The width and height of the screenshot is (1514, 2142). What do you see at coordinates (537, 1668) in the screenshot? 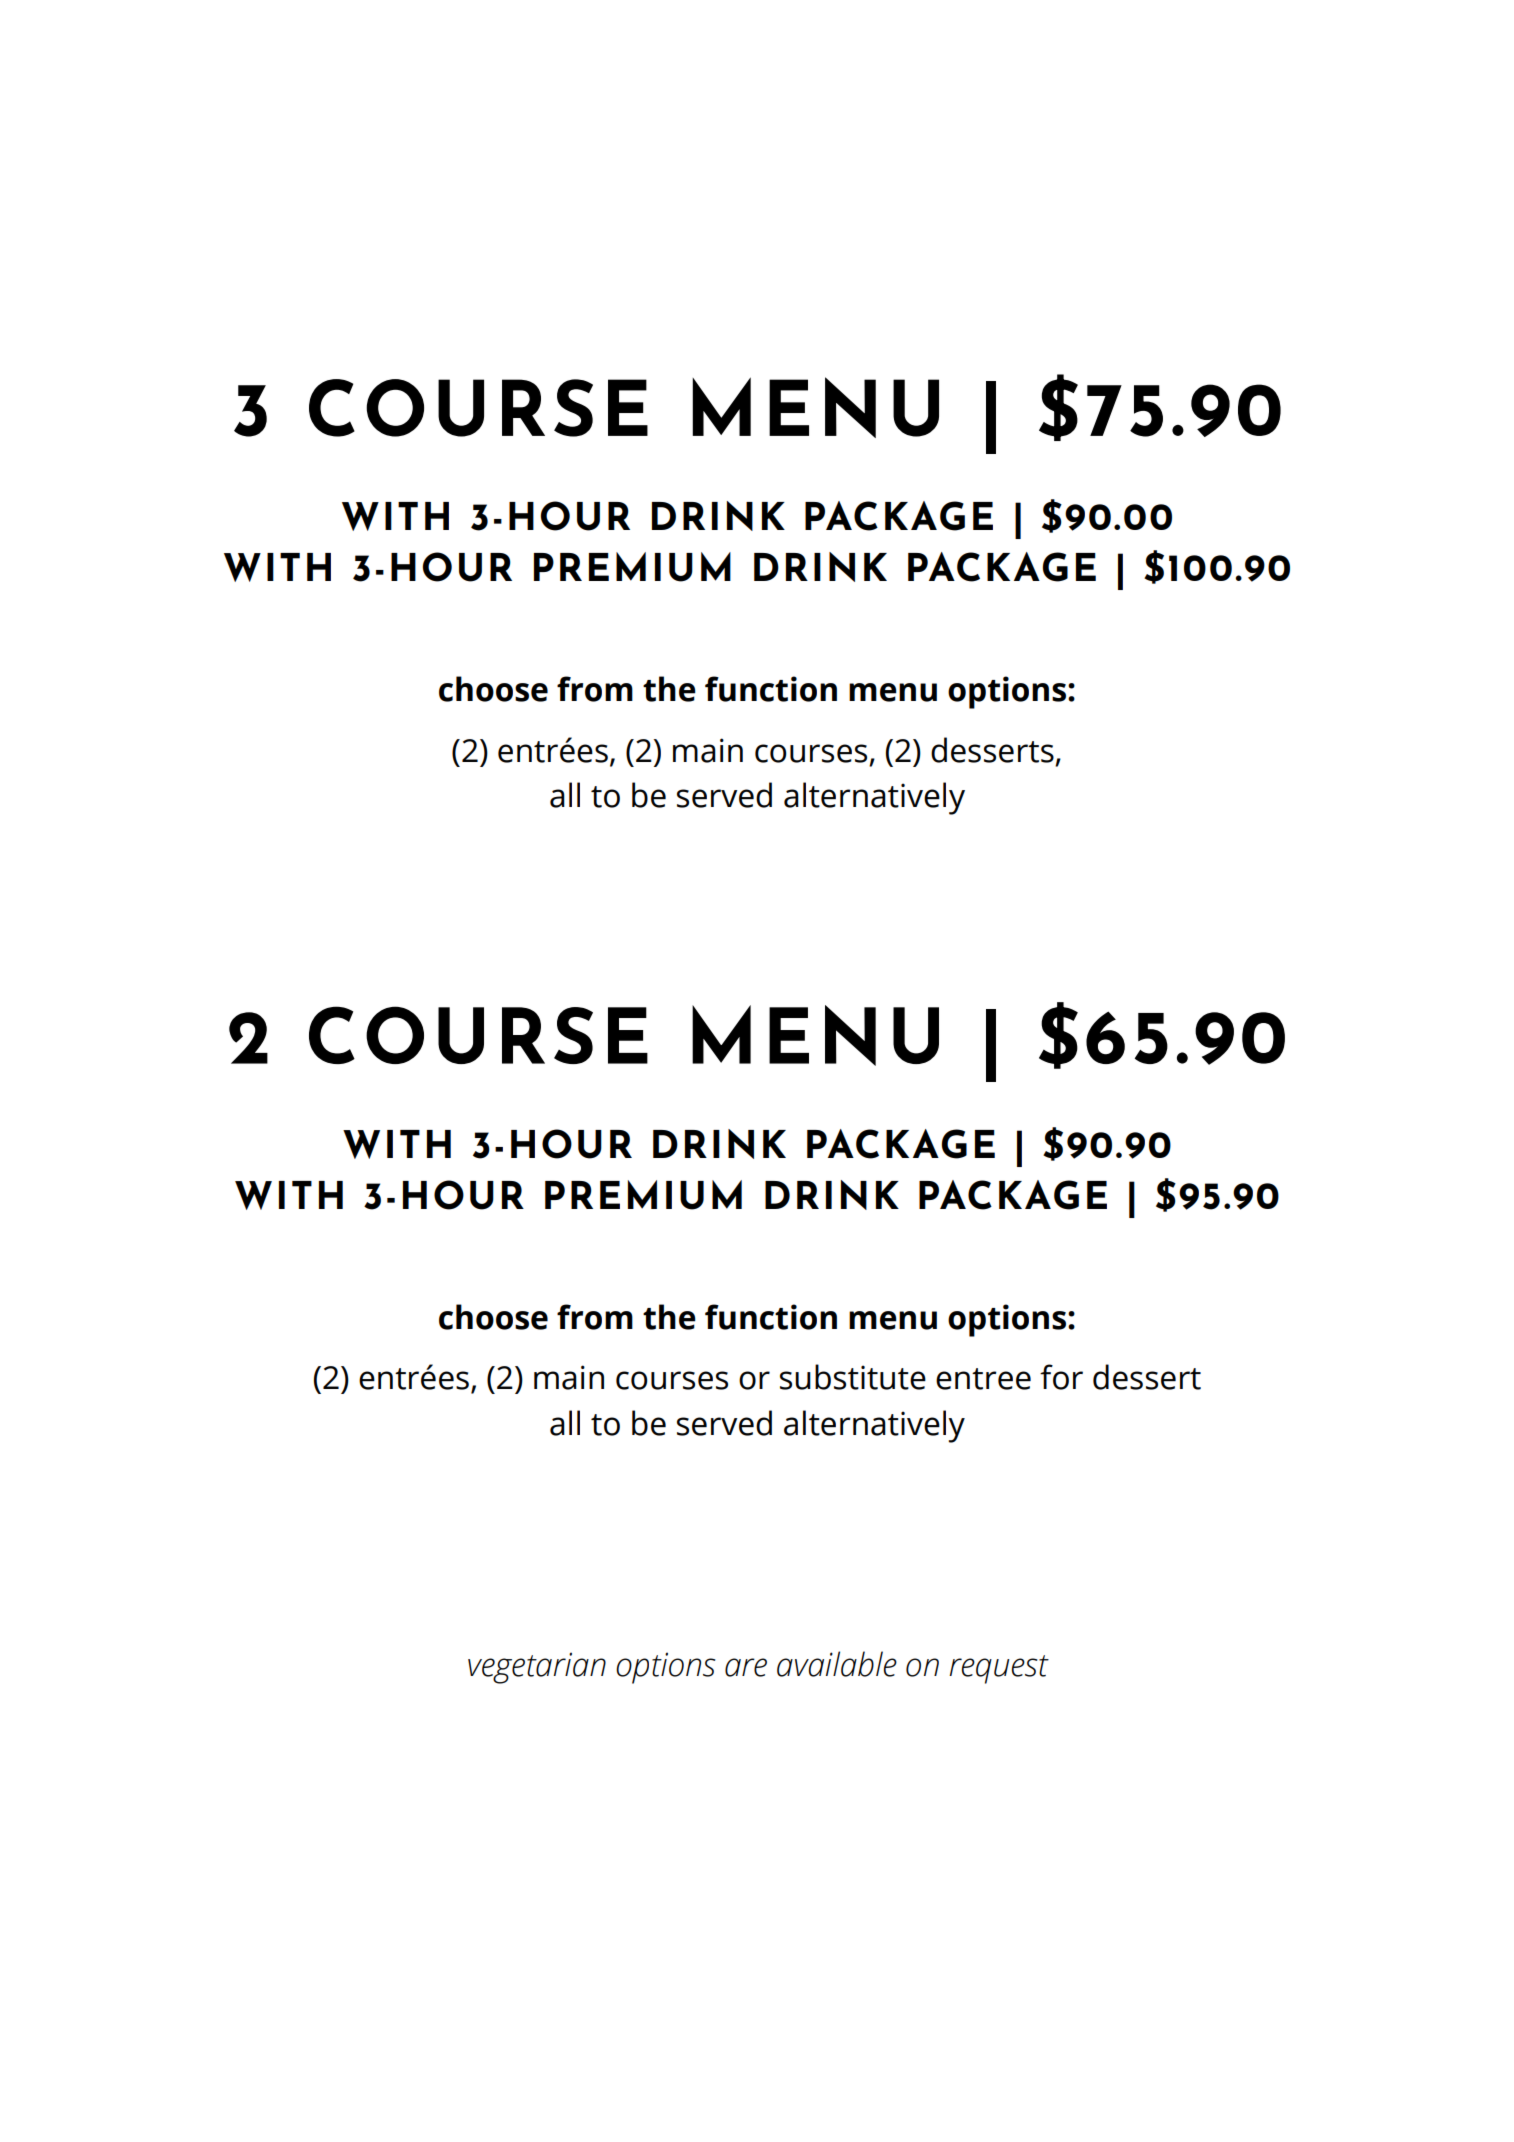
I see `vegetarian` at bounding box center [537, 1668].
